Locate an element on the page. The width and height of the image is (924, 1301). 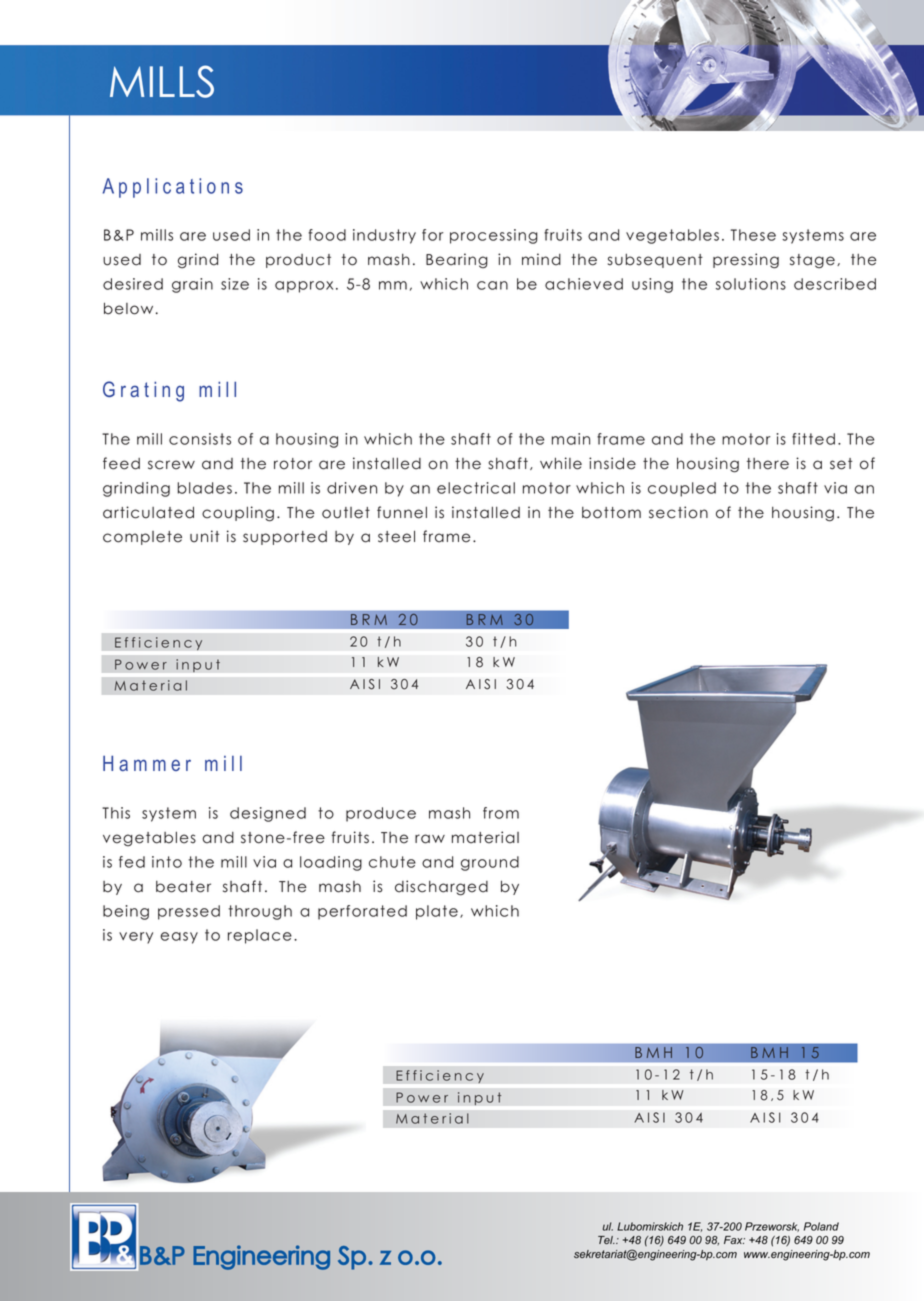
unit is located at coordinates (204, 536).
